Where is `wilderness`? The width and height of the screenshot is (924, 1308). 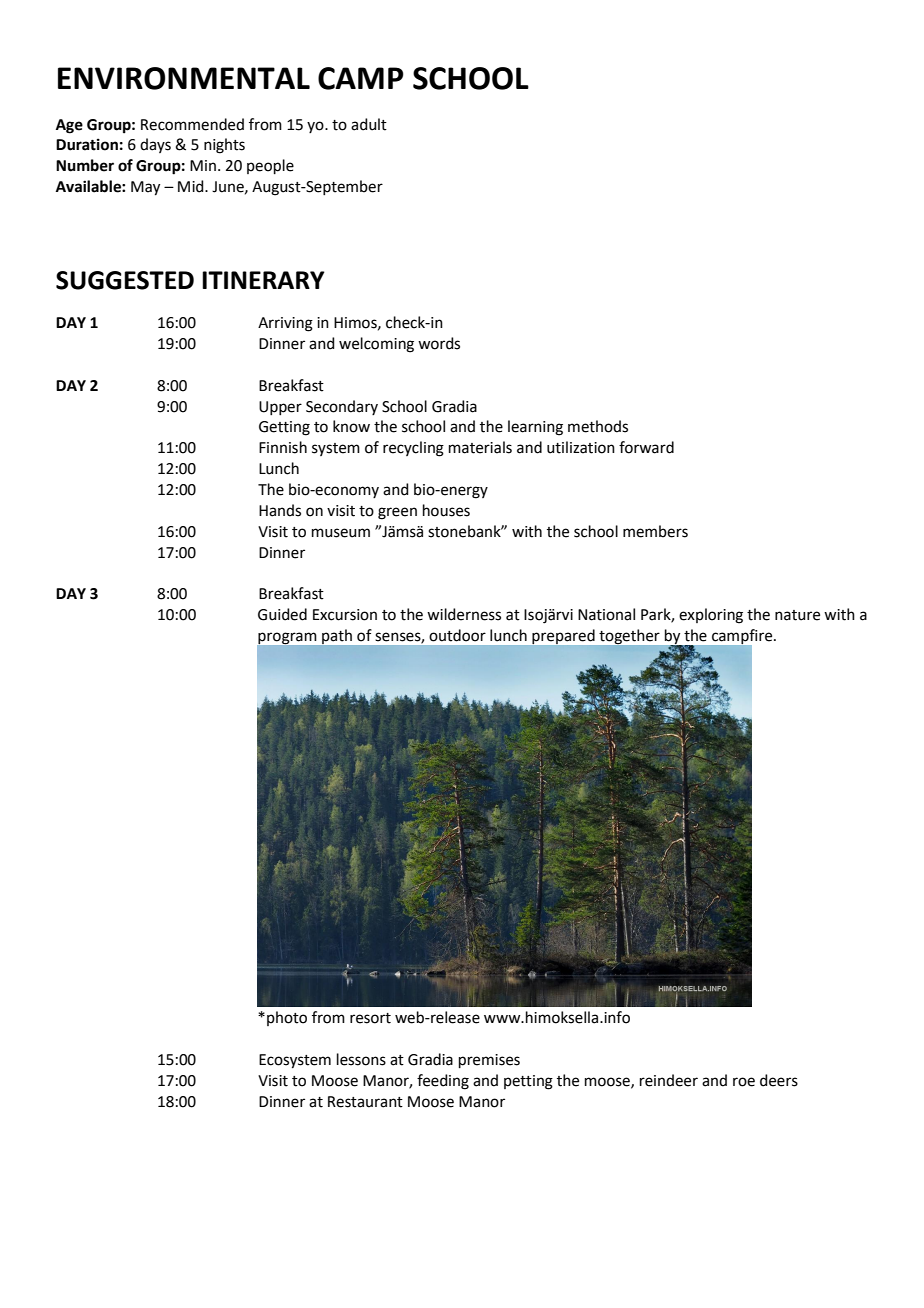 wilderness is located at coordinates (464, 614).
